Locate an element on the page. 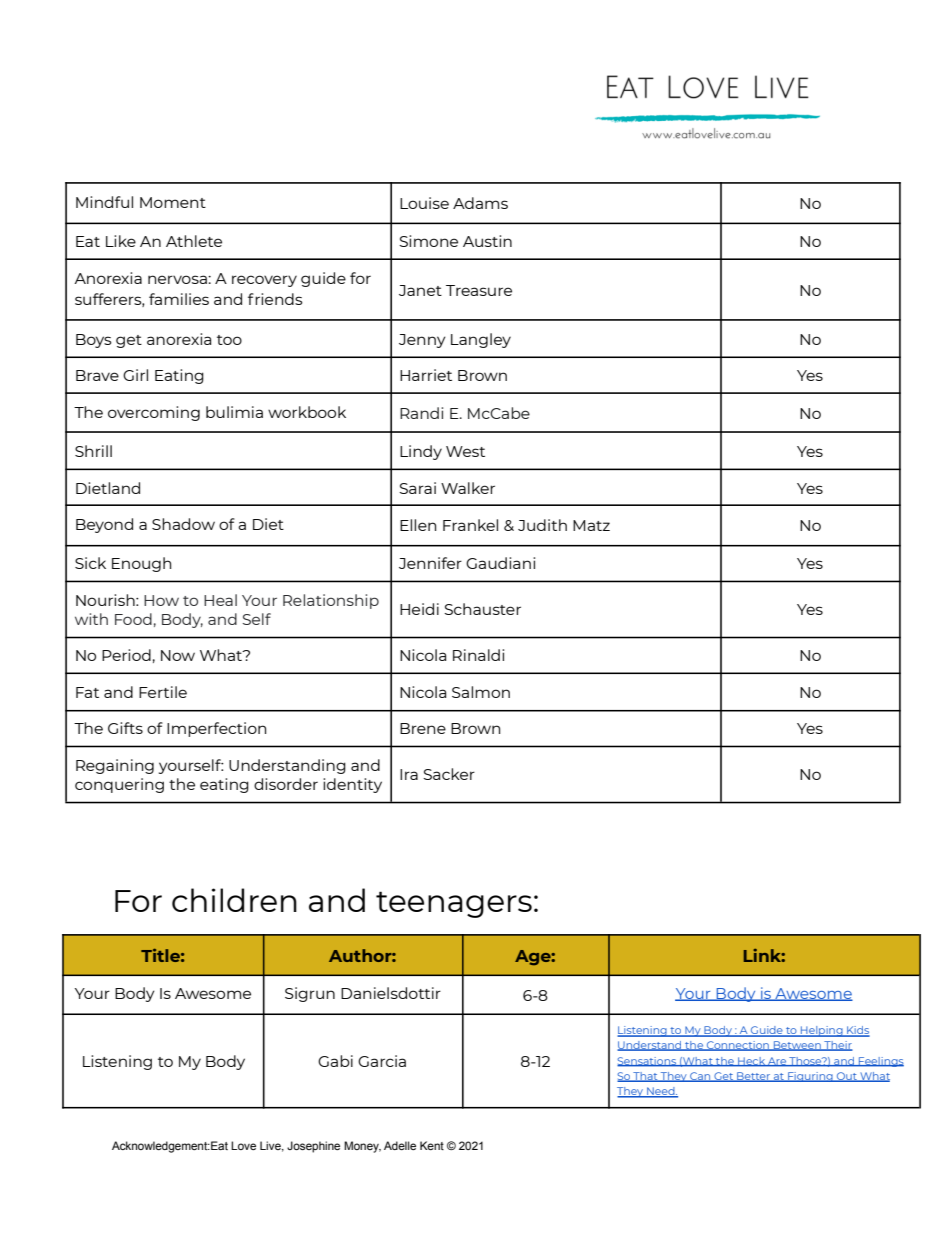 Image resolution: width=952 pixels, height=1233 pixels. Kent is located at coordinates (432, 1145).
